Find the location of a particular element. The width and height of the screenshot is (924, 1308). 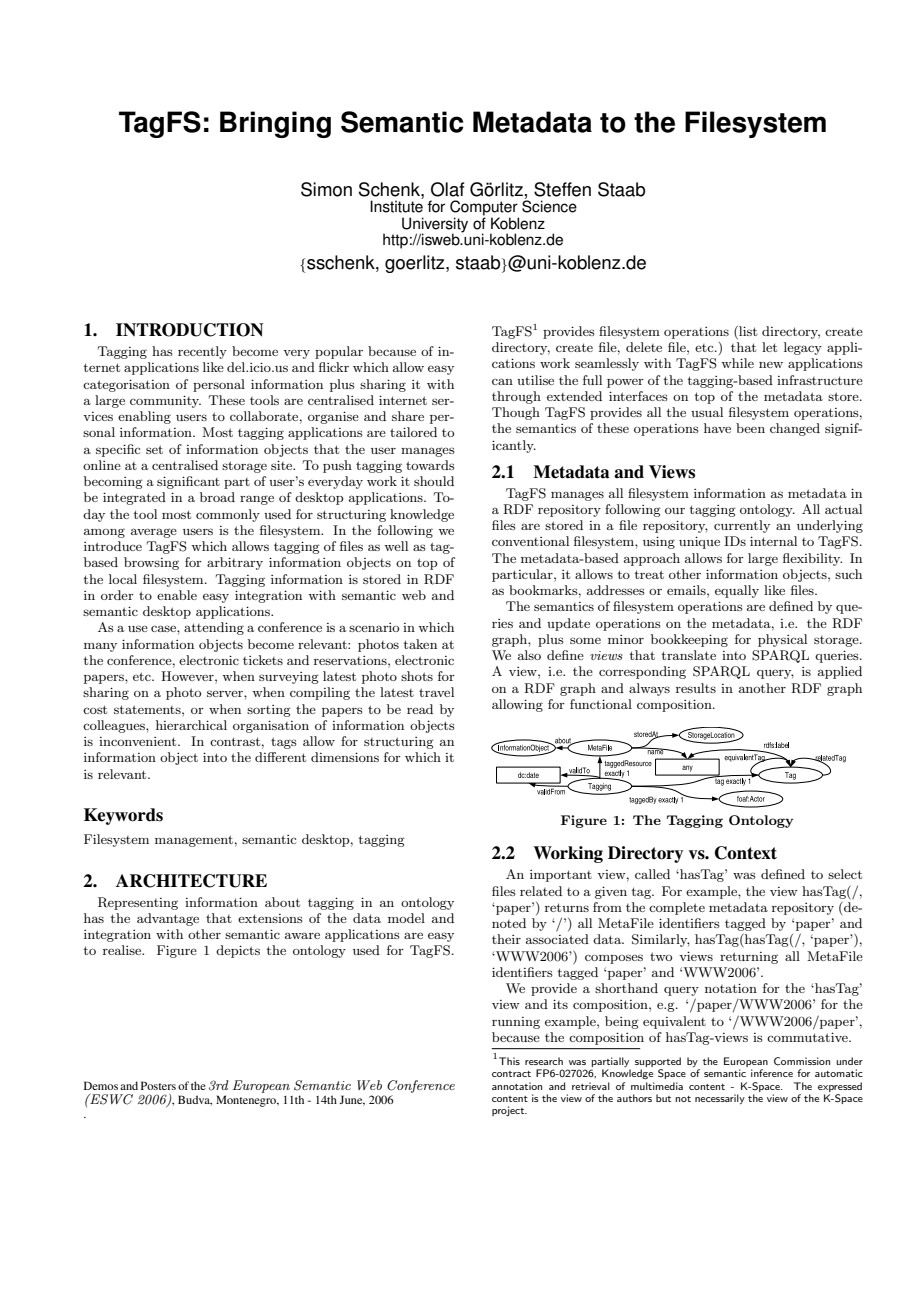

through is located at coordinates (516, 397).
